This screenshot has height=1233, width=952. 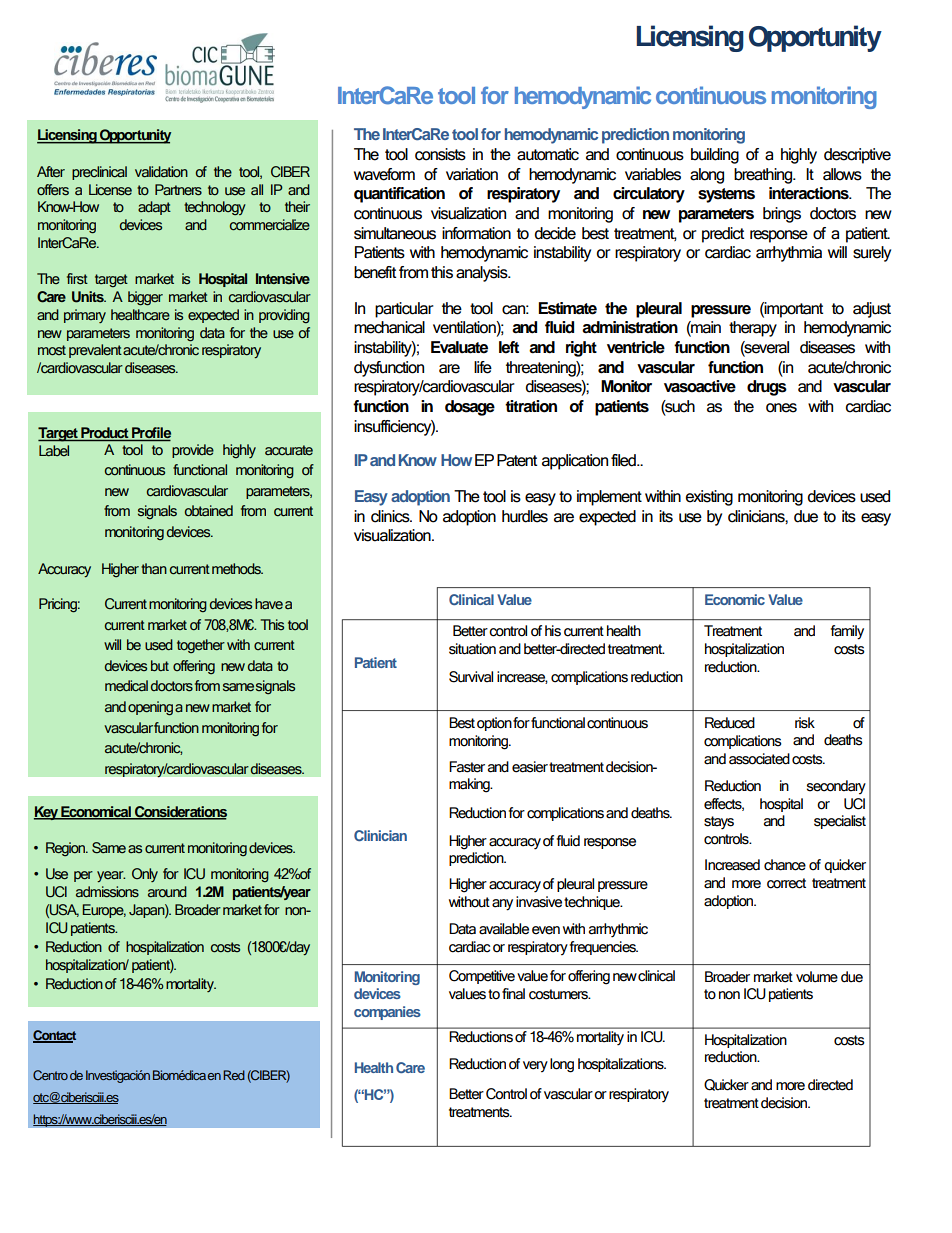 What do you see at coordinates (525, 516) in the screenshot?
I see `hurdles` at bounding box center [525, 516].
